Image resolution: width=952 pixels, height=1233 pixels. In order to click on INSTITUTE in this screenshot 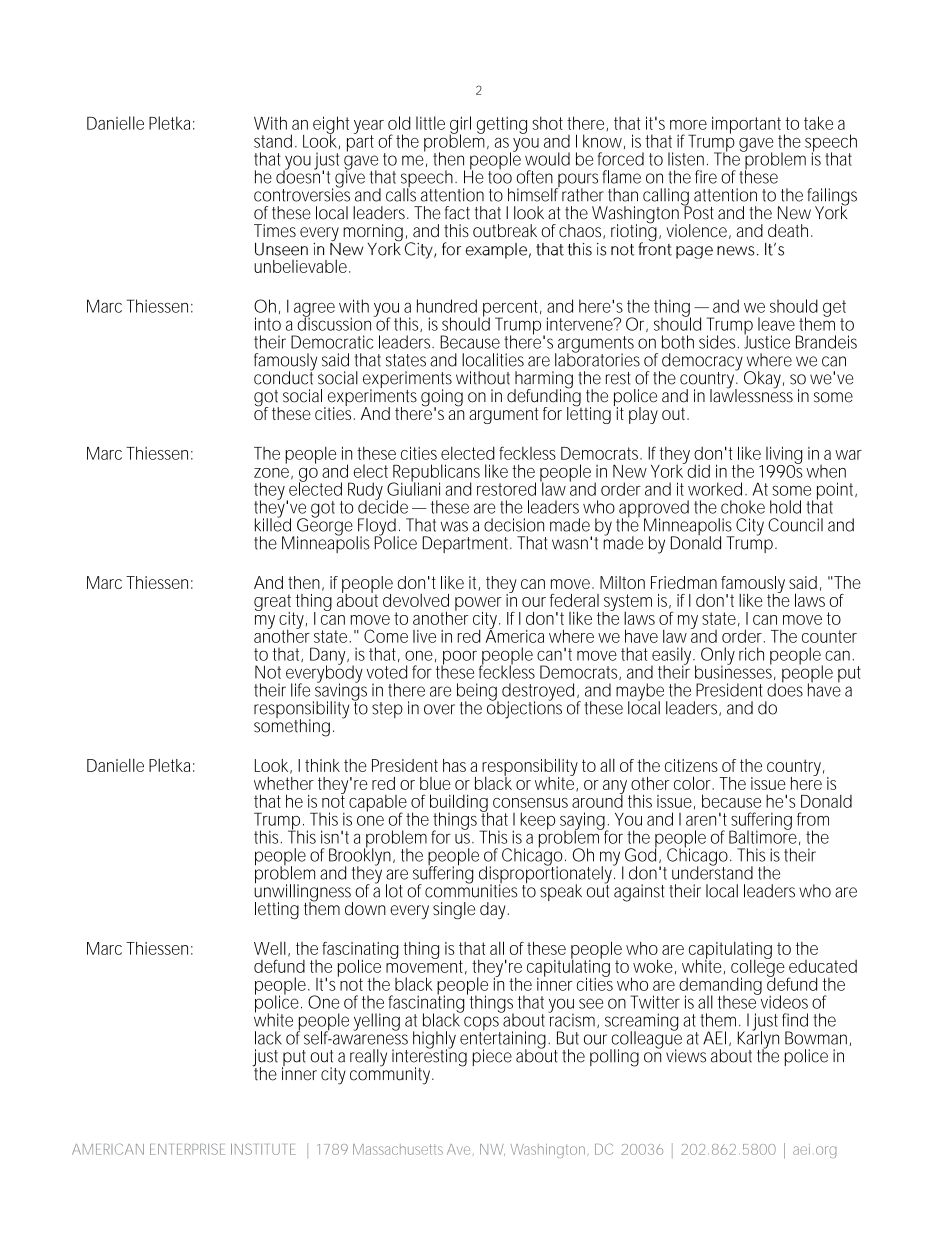, I will do `click(263, 1149)`.
